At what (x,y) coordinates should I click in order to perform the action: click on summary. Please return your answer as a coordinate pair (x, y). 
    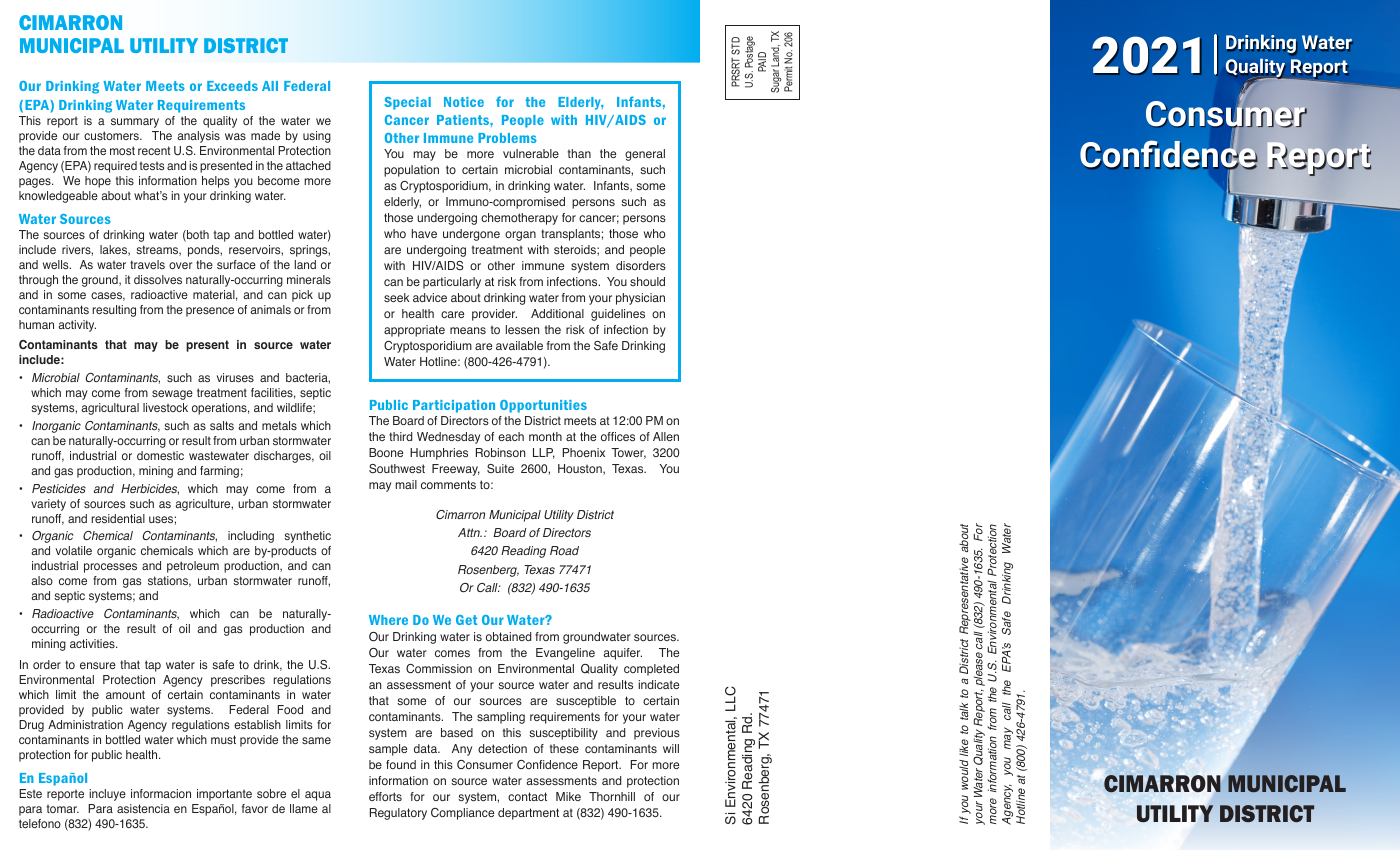
    Looking at the image, I should click on (135, 123).
